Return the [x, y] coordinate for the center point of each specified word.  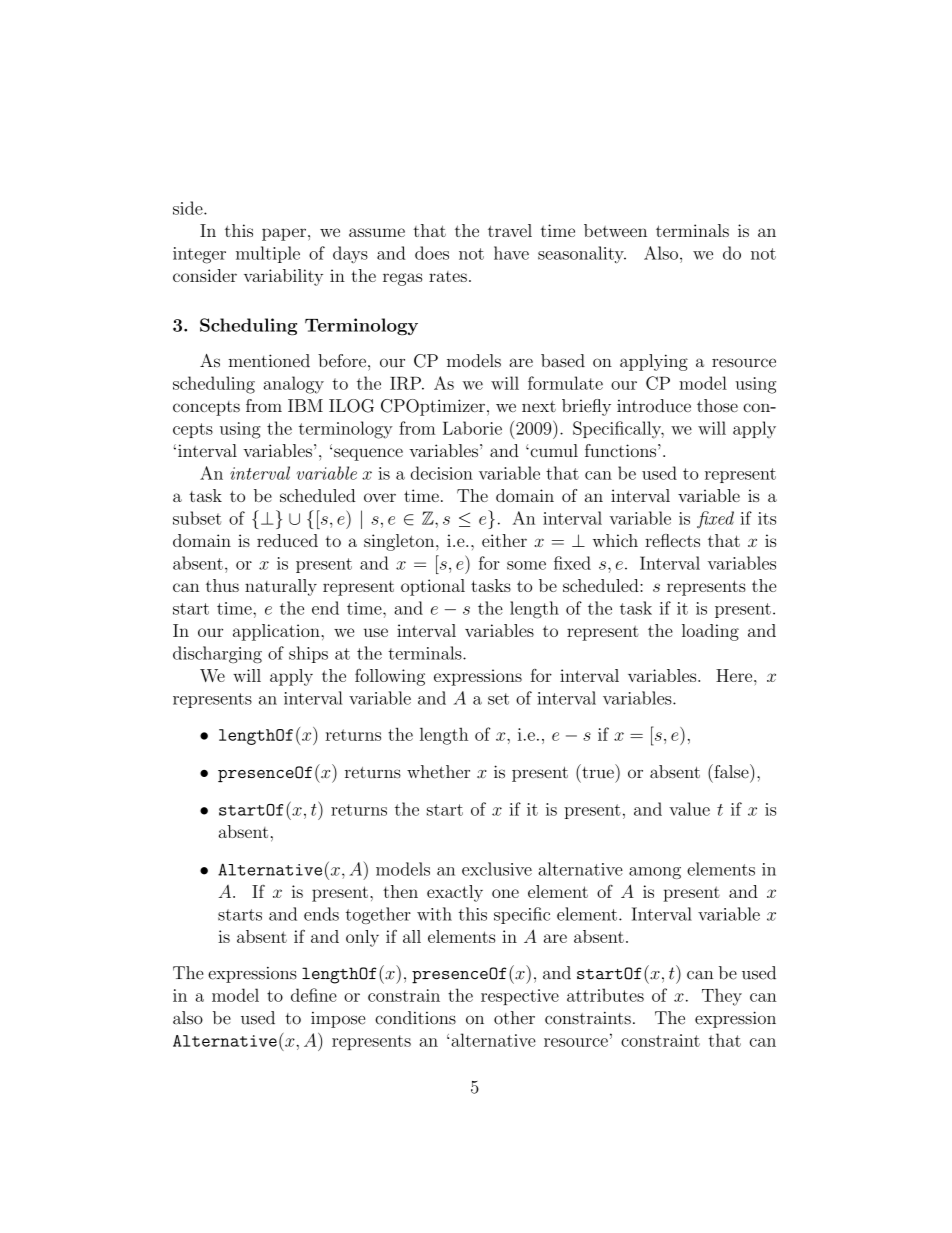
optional [433, 587]
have [511, 253]
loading [710, 632]
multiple [268, 254]
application [276, 632]
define [314, 995]
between [615, 230]
